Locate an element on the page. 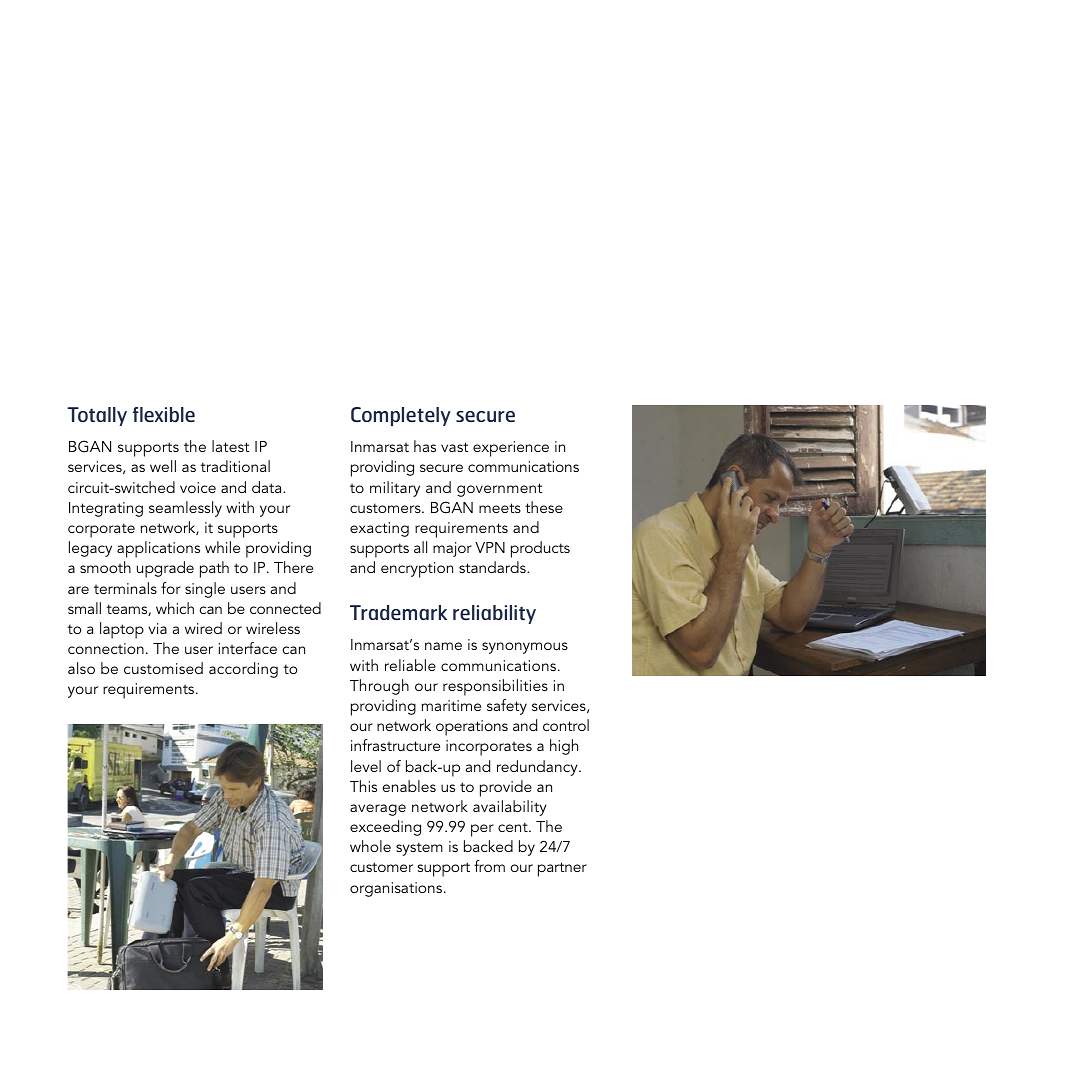 This page has height=1092, width=1092. redundancy is located at coordinates (538, 768).
